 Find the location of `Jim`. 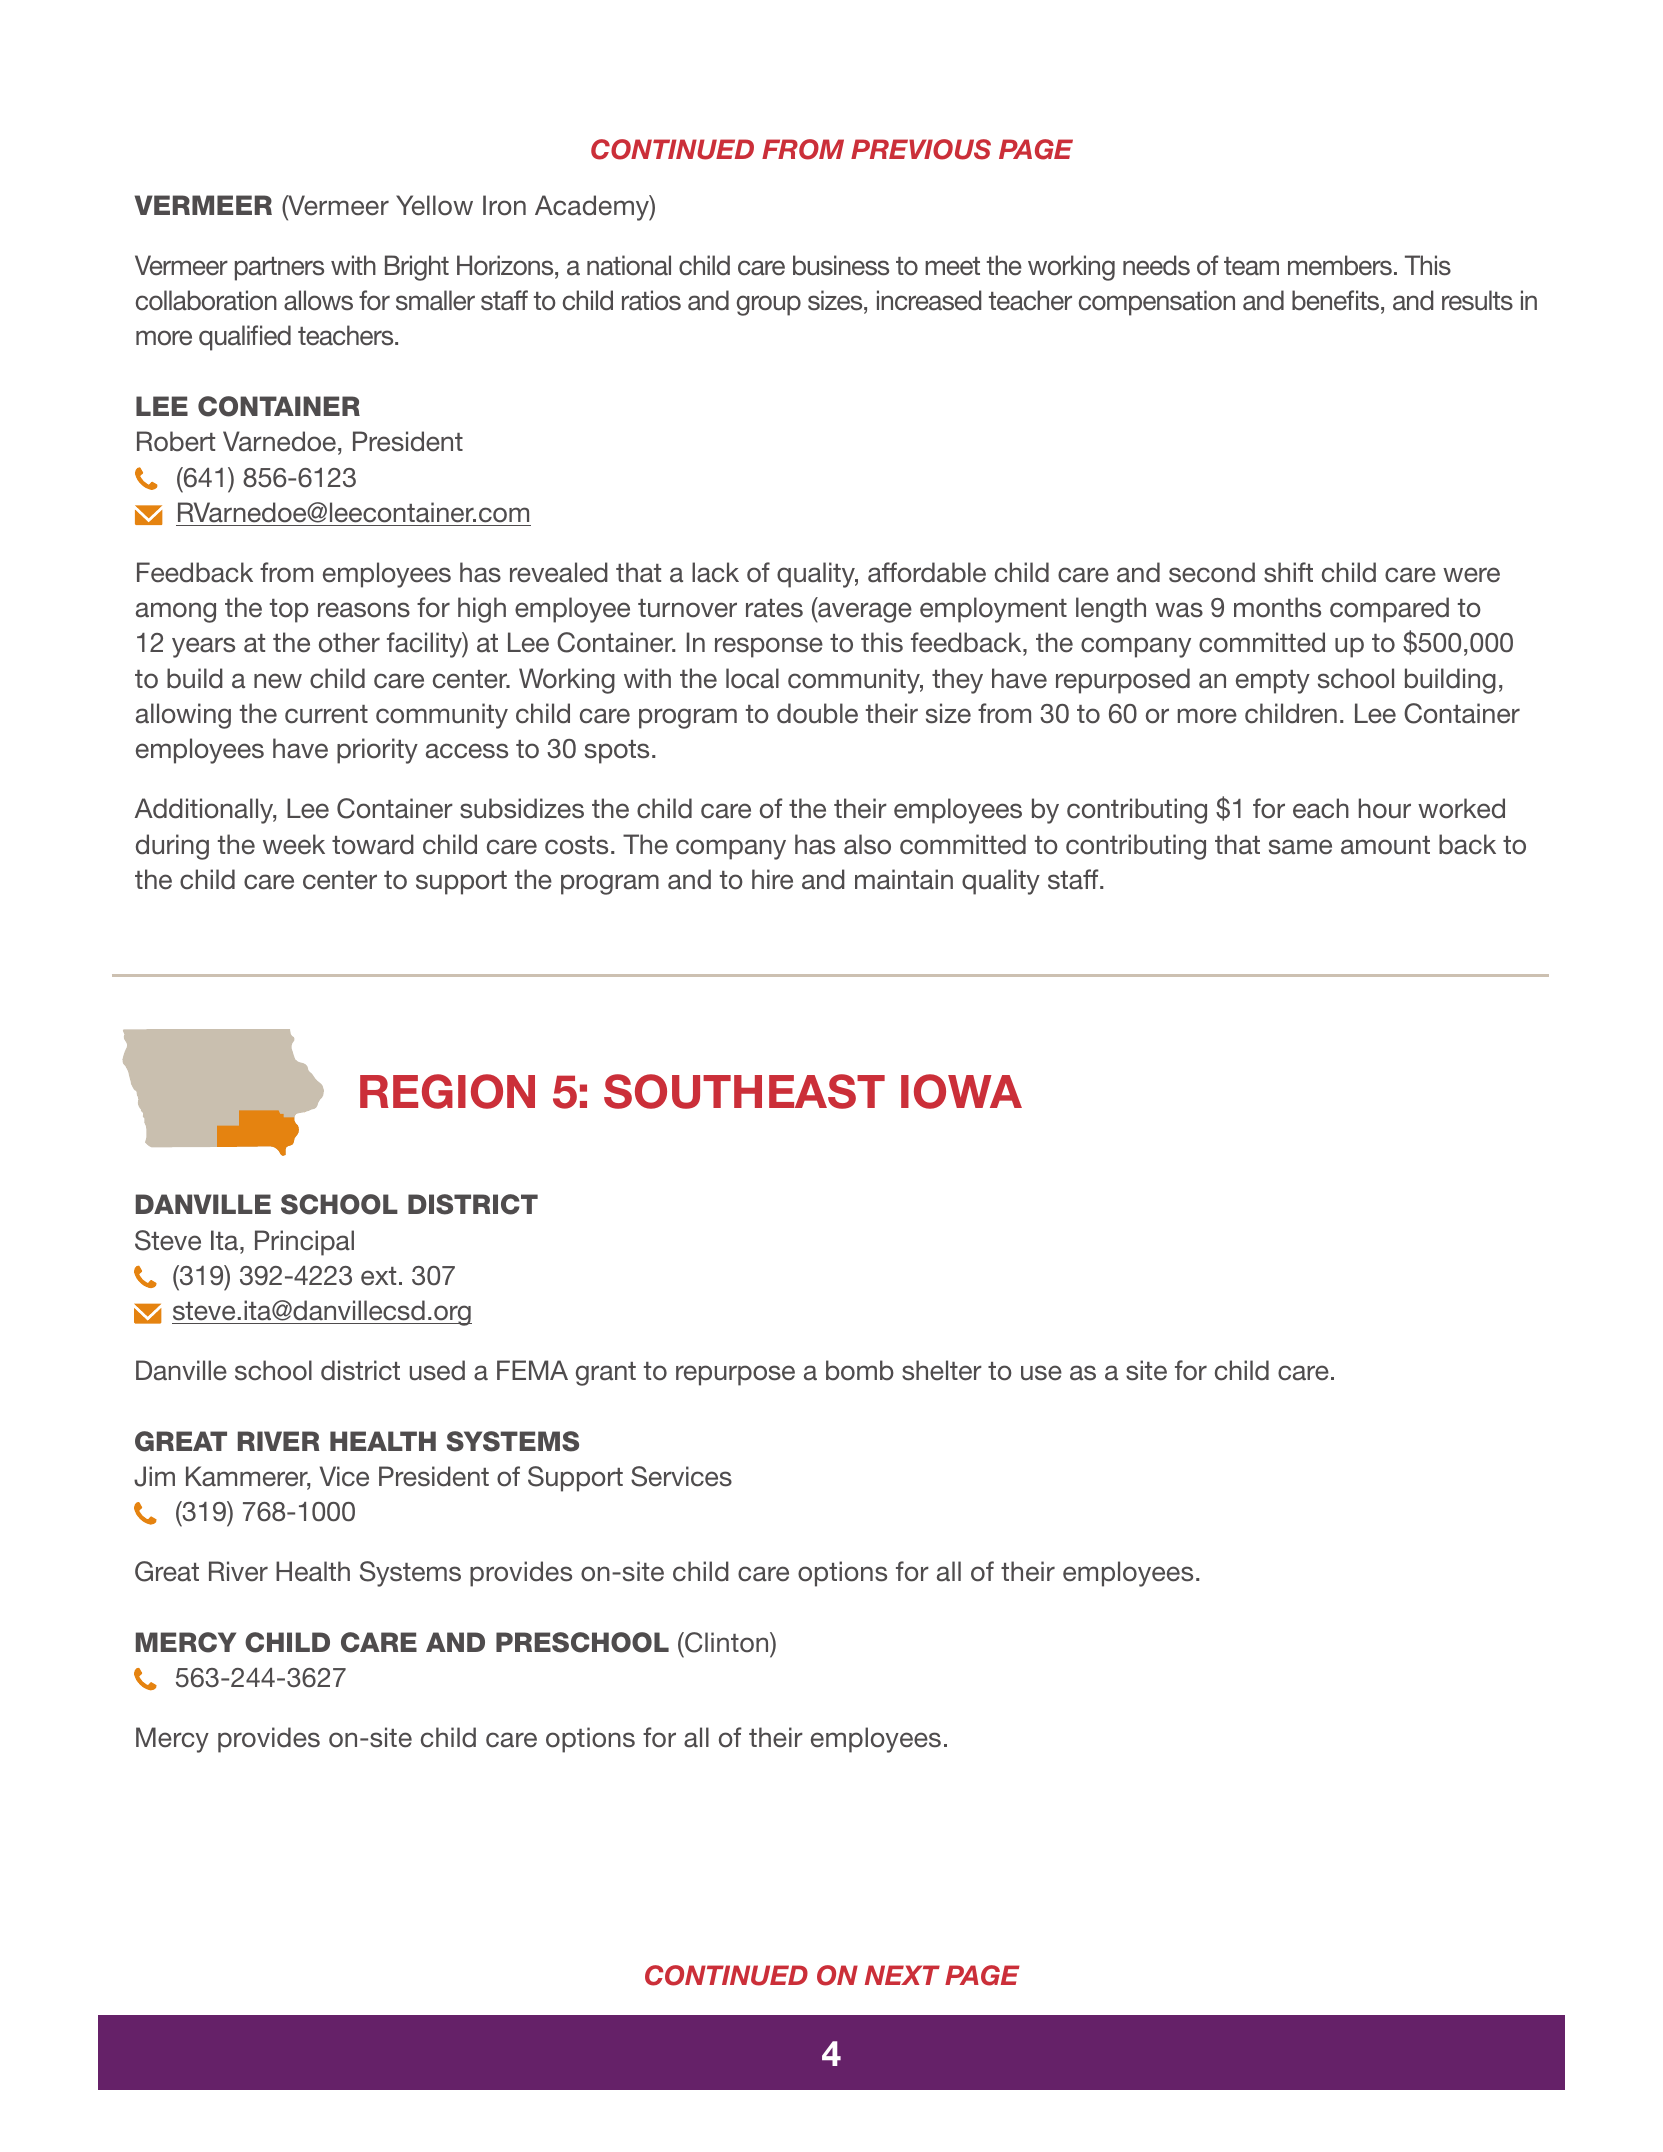

Jim is located at coordinates (154, 1476).
